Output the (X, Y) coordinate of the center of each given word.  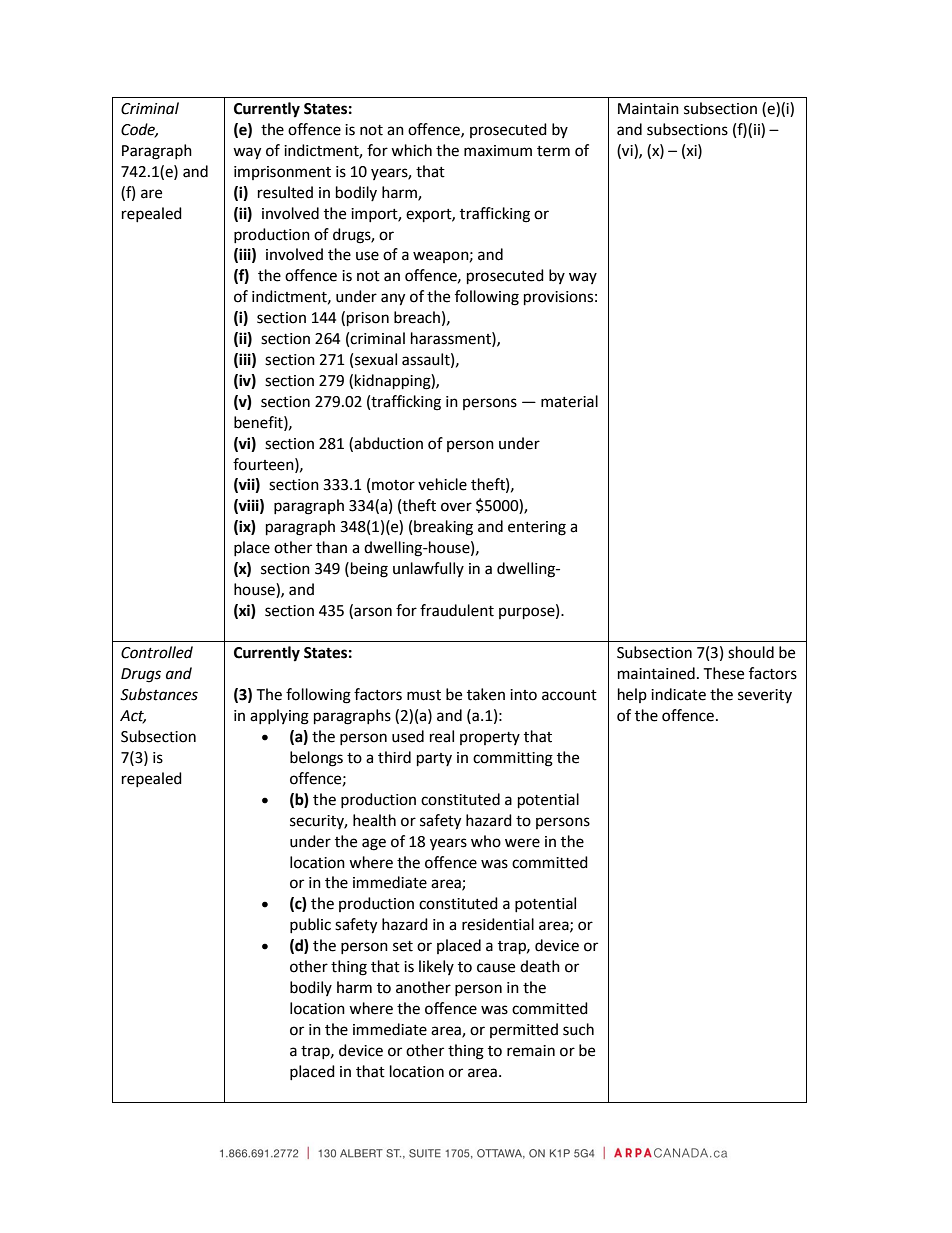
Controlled (157, 652)
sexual (376, 359)
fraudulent (457, 610)
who (486, 841)
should (751, 652)
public (310, 925)
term (553, 151)
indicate (678, 694)
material (569, 401)
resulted (285, 192)
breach (417, 317)
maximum (498, 151)
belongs (316, 759)
